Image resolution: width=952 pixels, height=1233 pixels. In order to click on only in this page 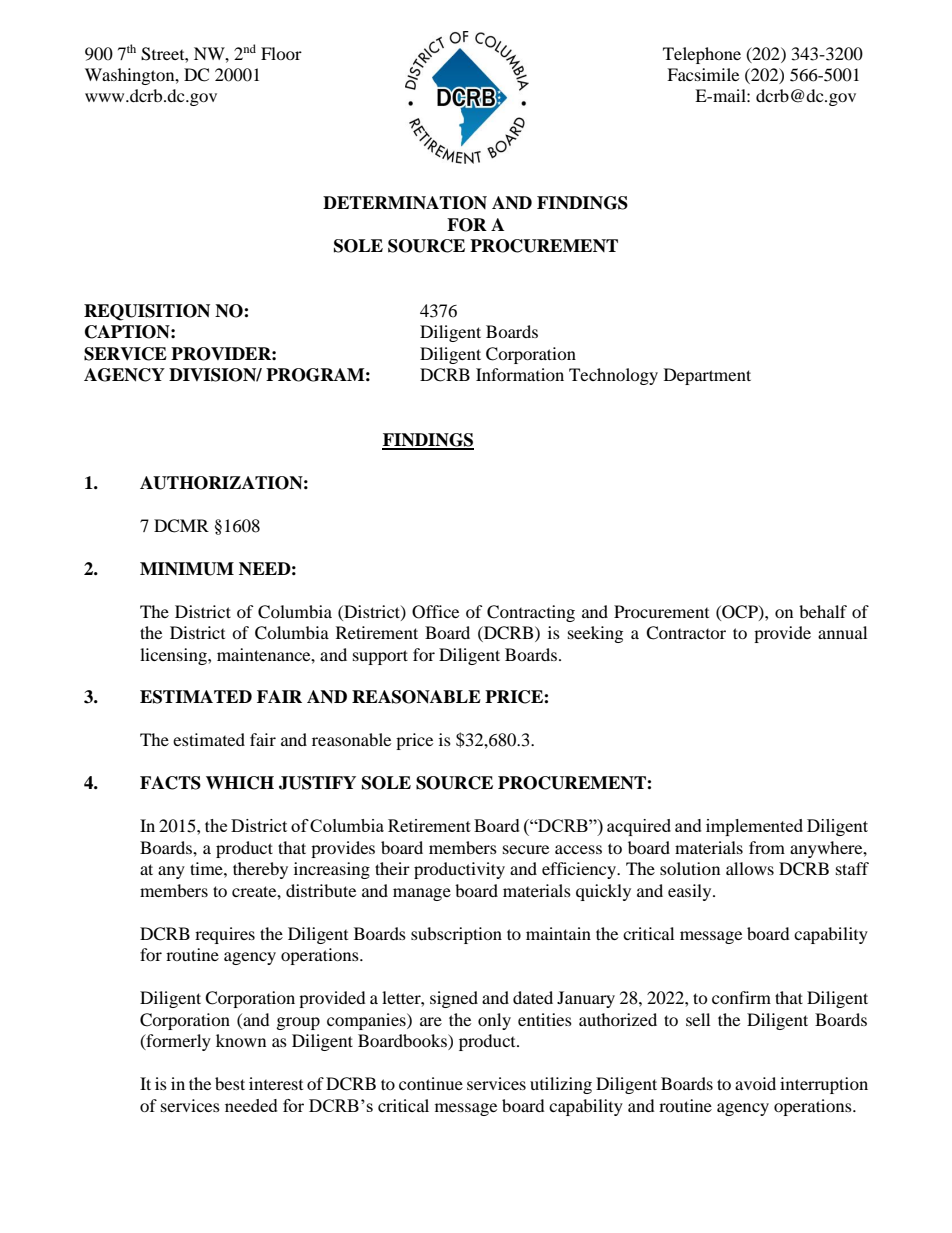, I will do `click(494, 1021)`.
